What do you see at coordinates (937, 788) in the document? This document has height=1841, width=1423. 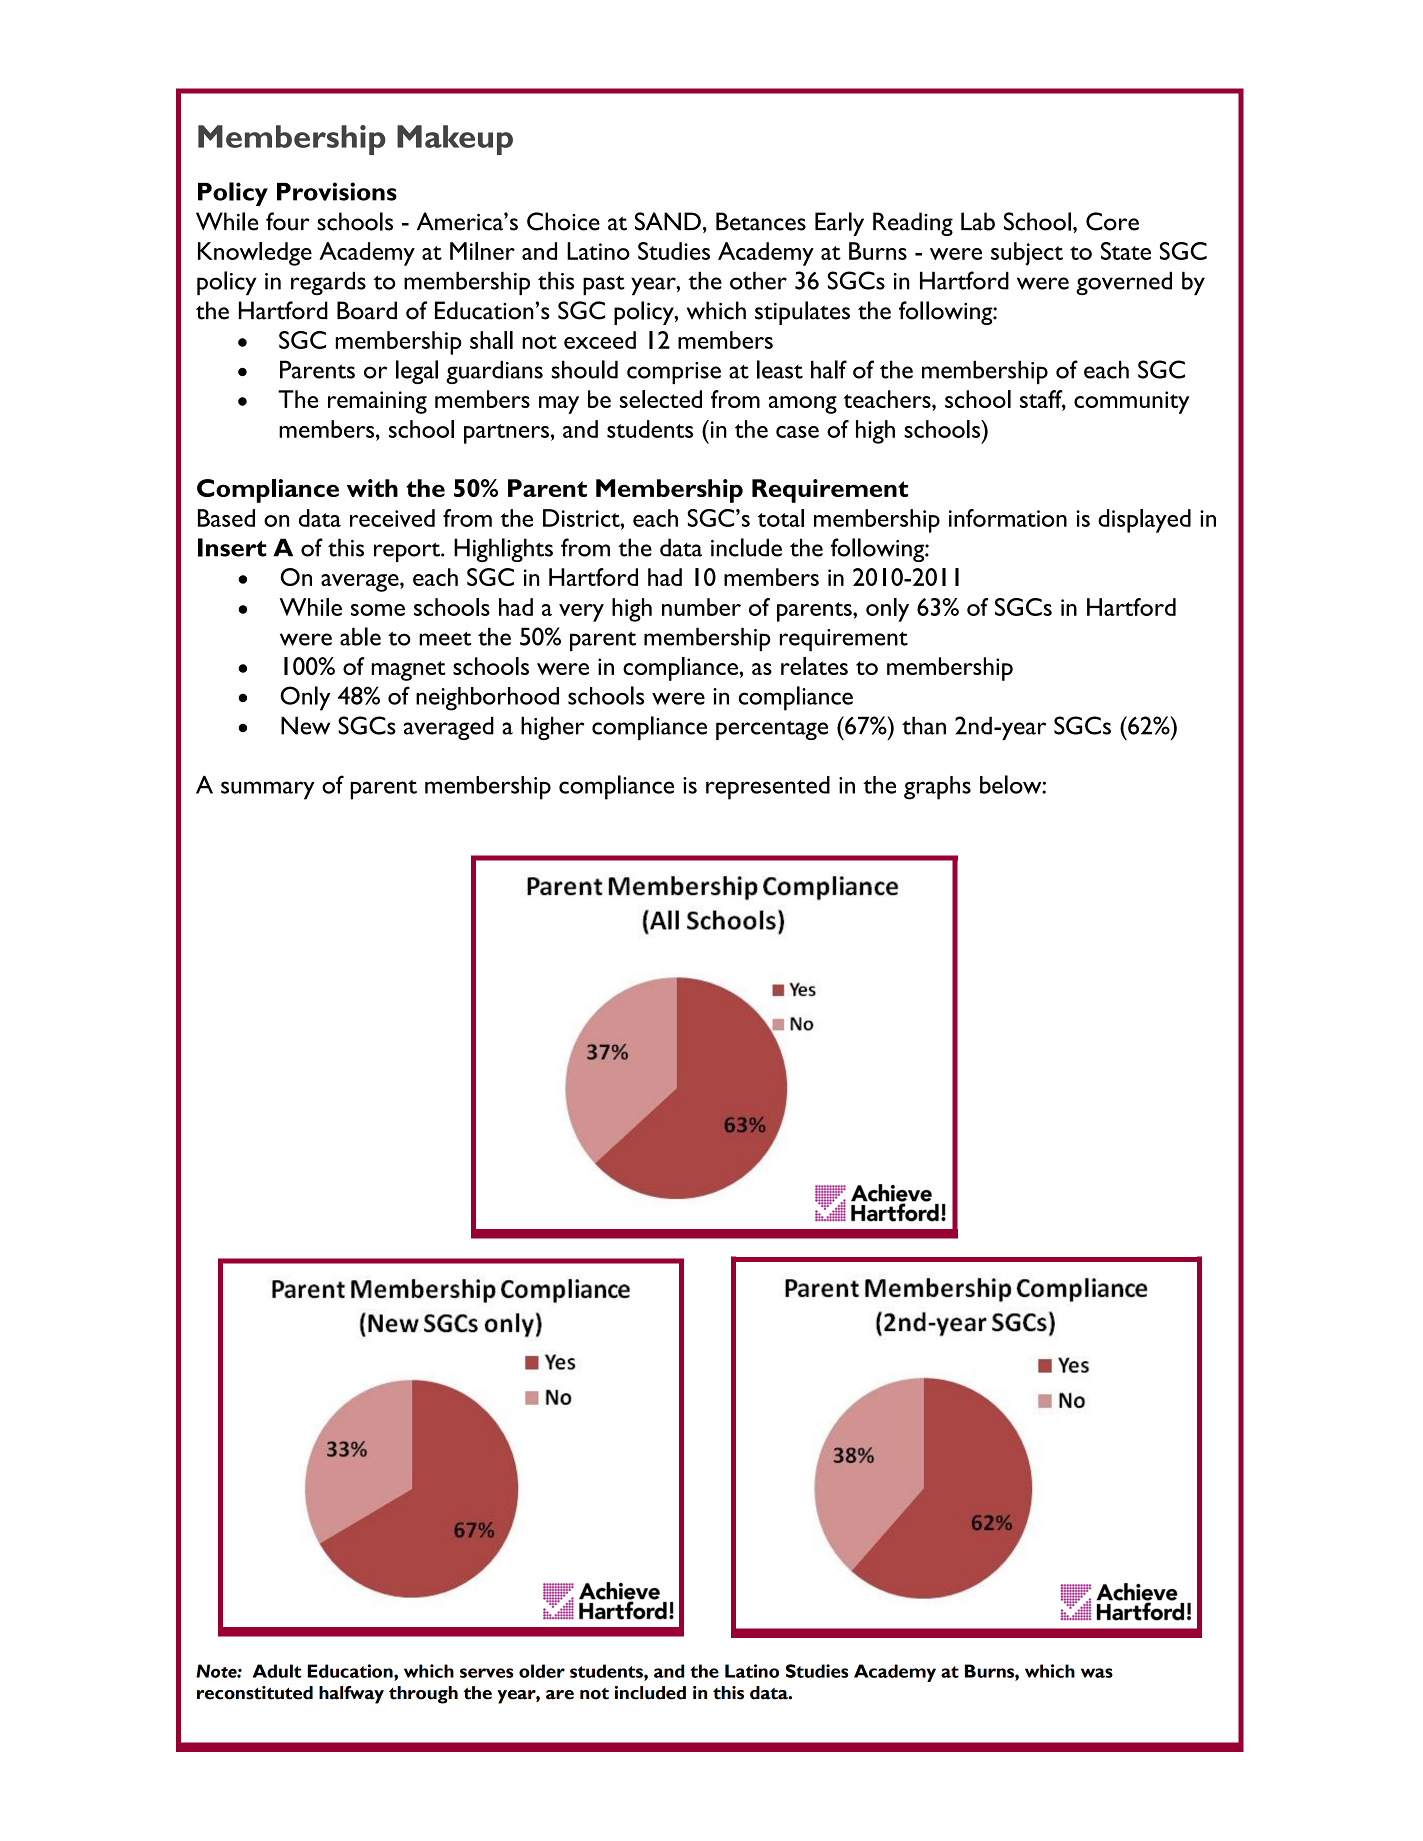 I see `graphs` at bounding box center [937, 788].
